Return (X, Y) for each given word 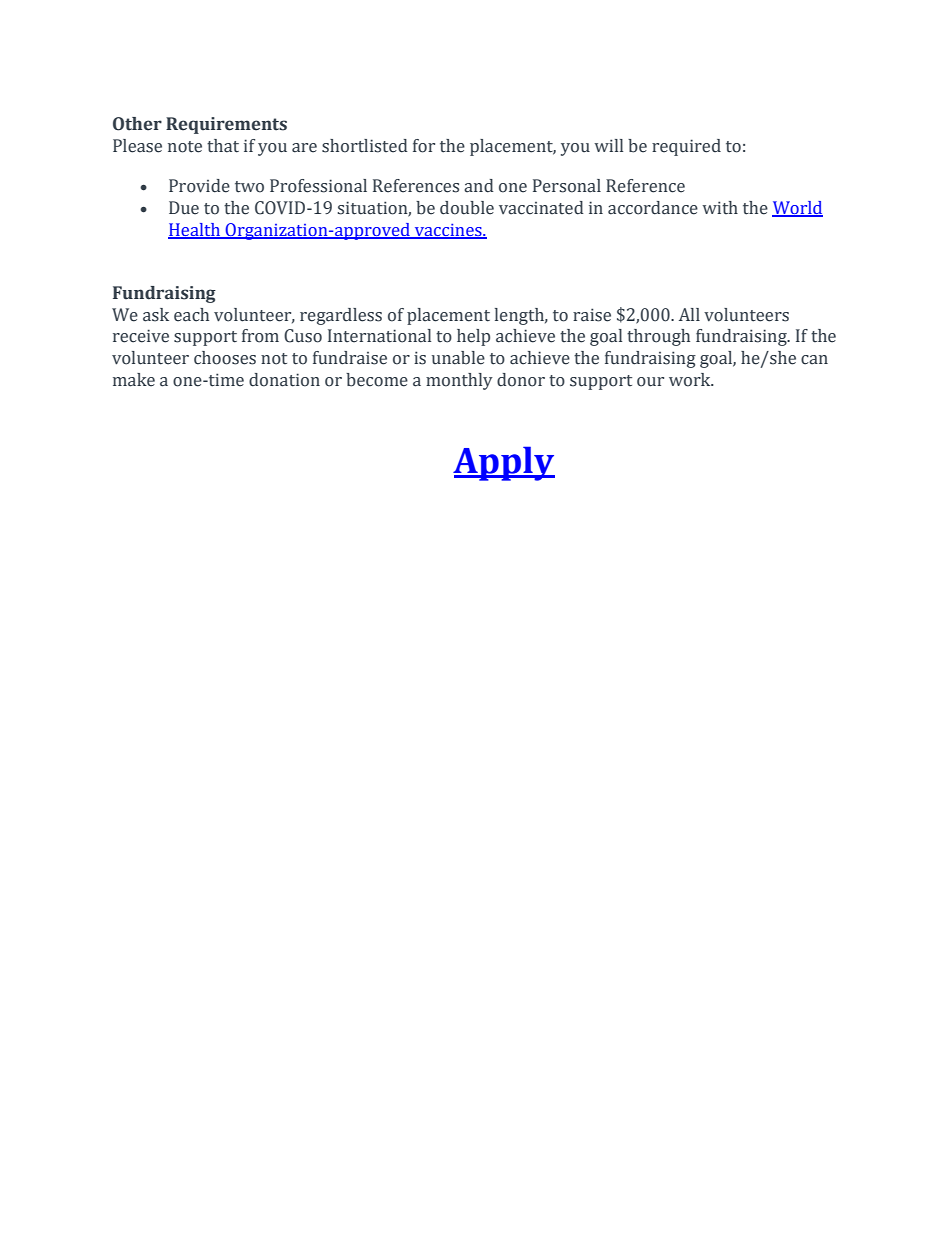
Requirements (226, 125)
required (686, 147)
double (467, 208)
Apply (504, 463)
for (424, 146)
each (191, 315)
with (720, 207)
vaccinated (541, 208)
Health (195, 231)
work (691, 380)
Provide (199, 186)
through (658, 337)
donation (284, 380)
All (689, 314)
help (473, 337)
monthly (459, 381)
